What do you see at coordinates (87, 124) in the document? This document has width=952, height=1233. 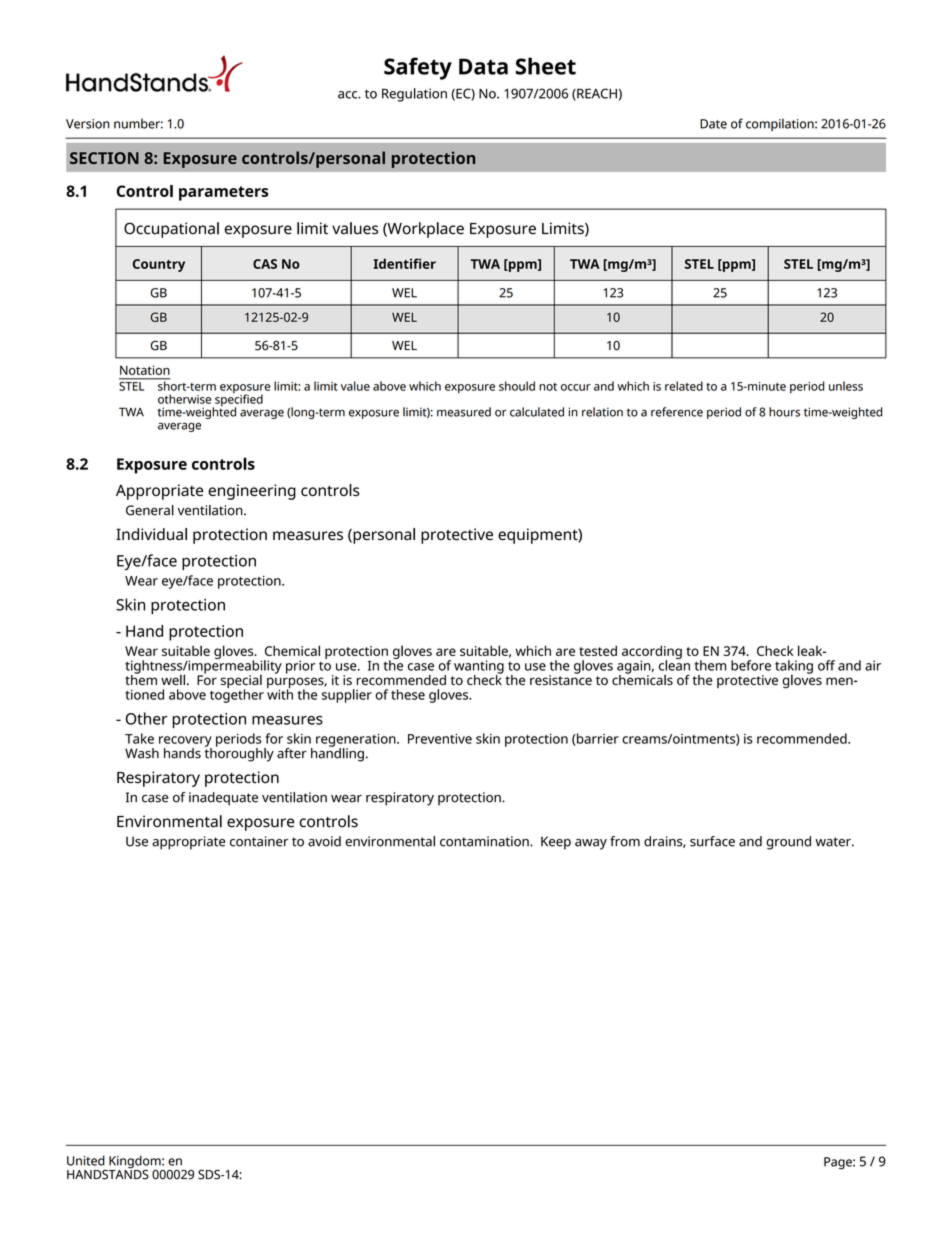 I see `Version` at bounding box center [87, 124].
